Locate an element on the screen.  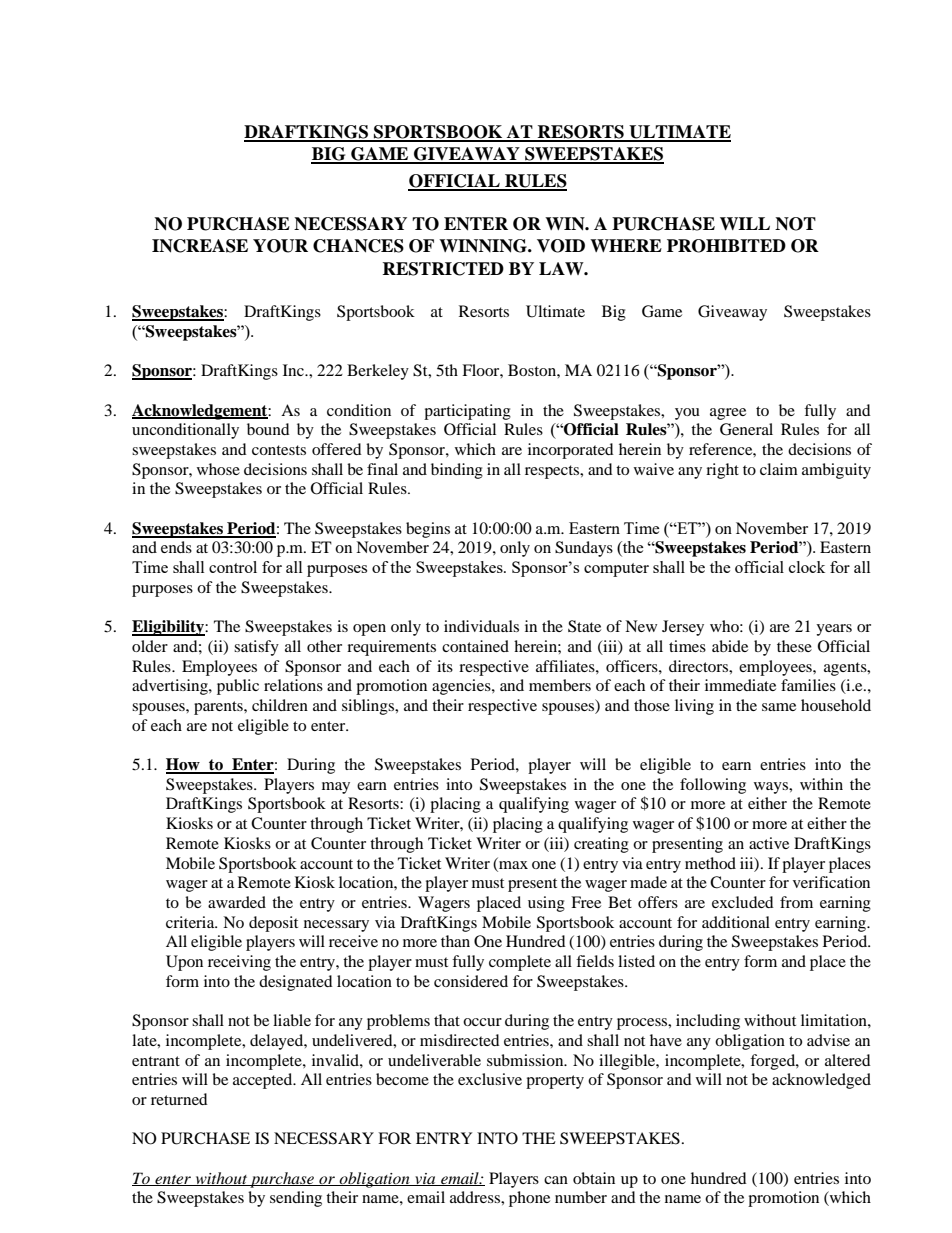
additional is located at coordinates (736, 922).
